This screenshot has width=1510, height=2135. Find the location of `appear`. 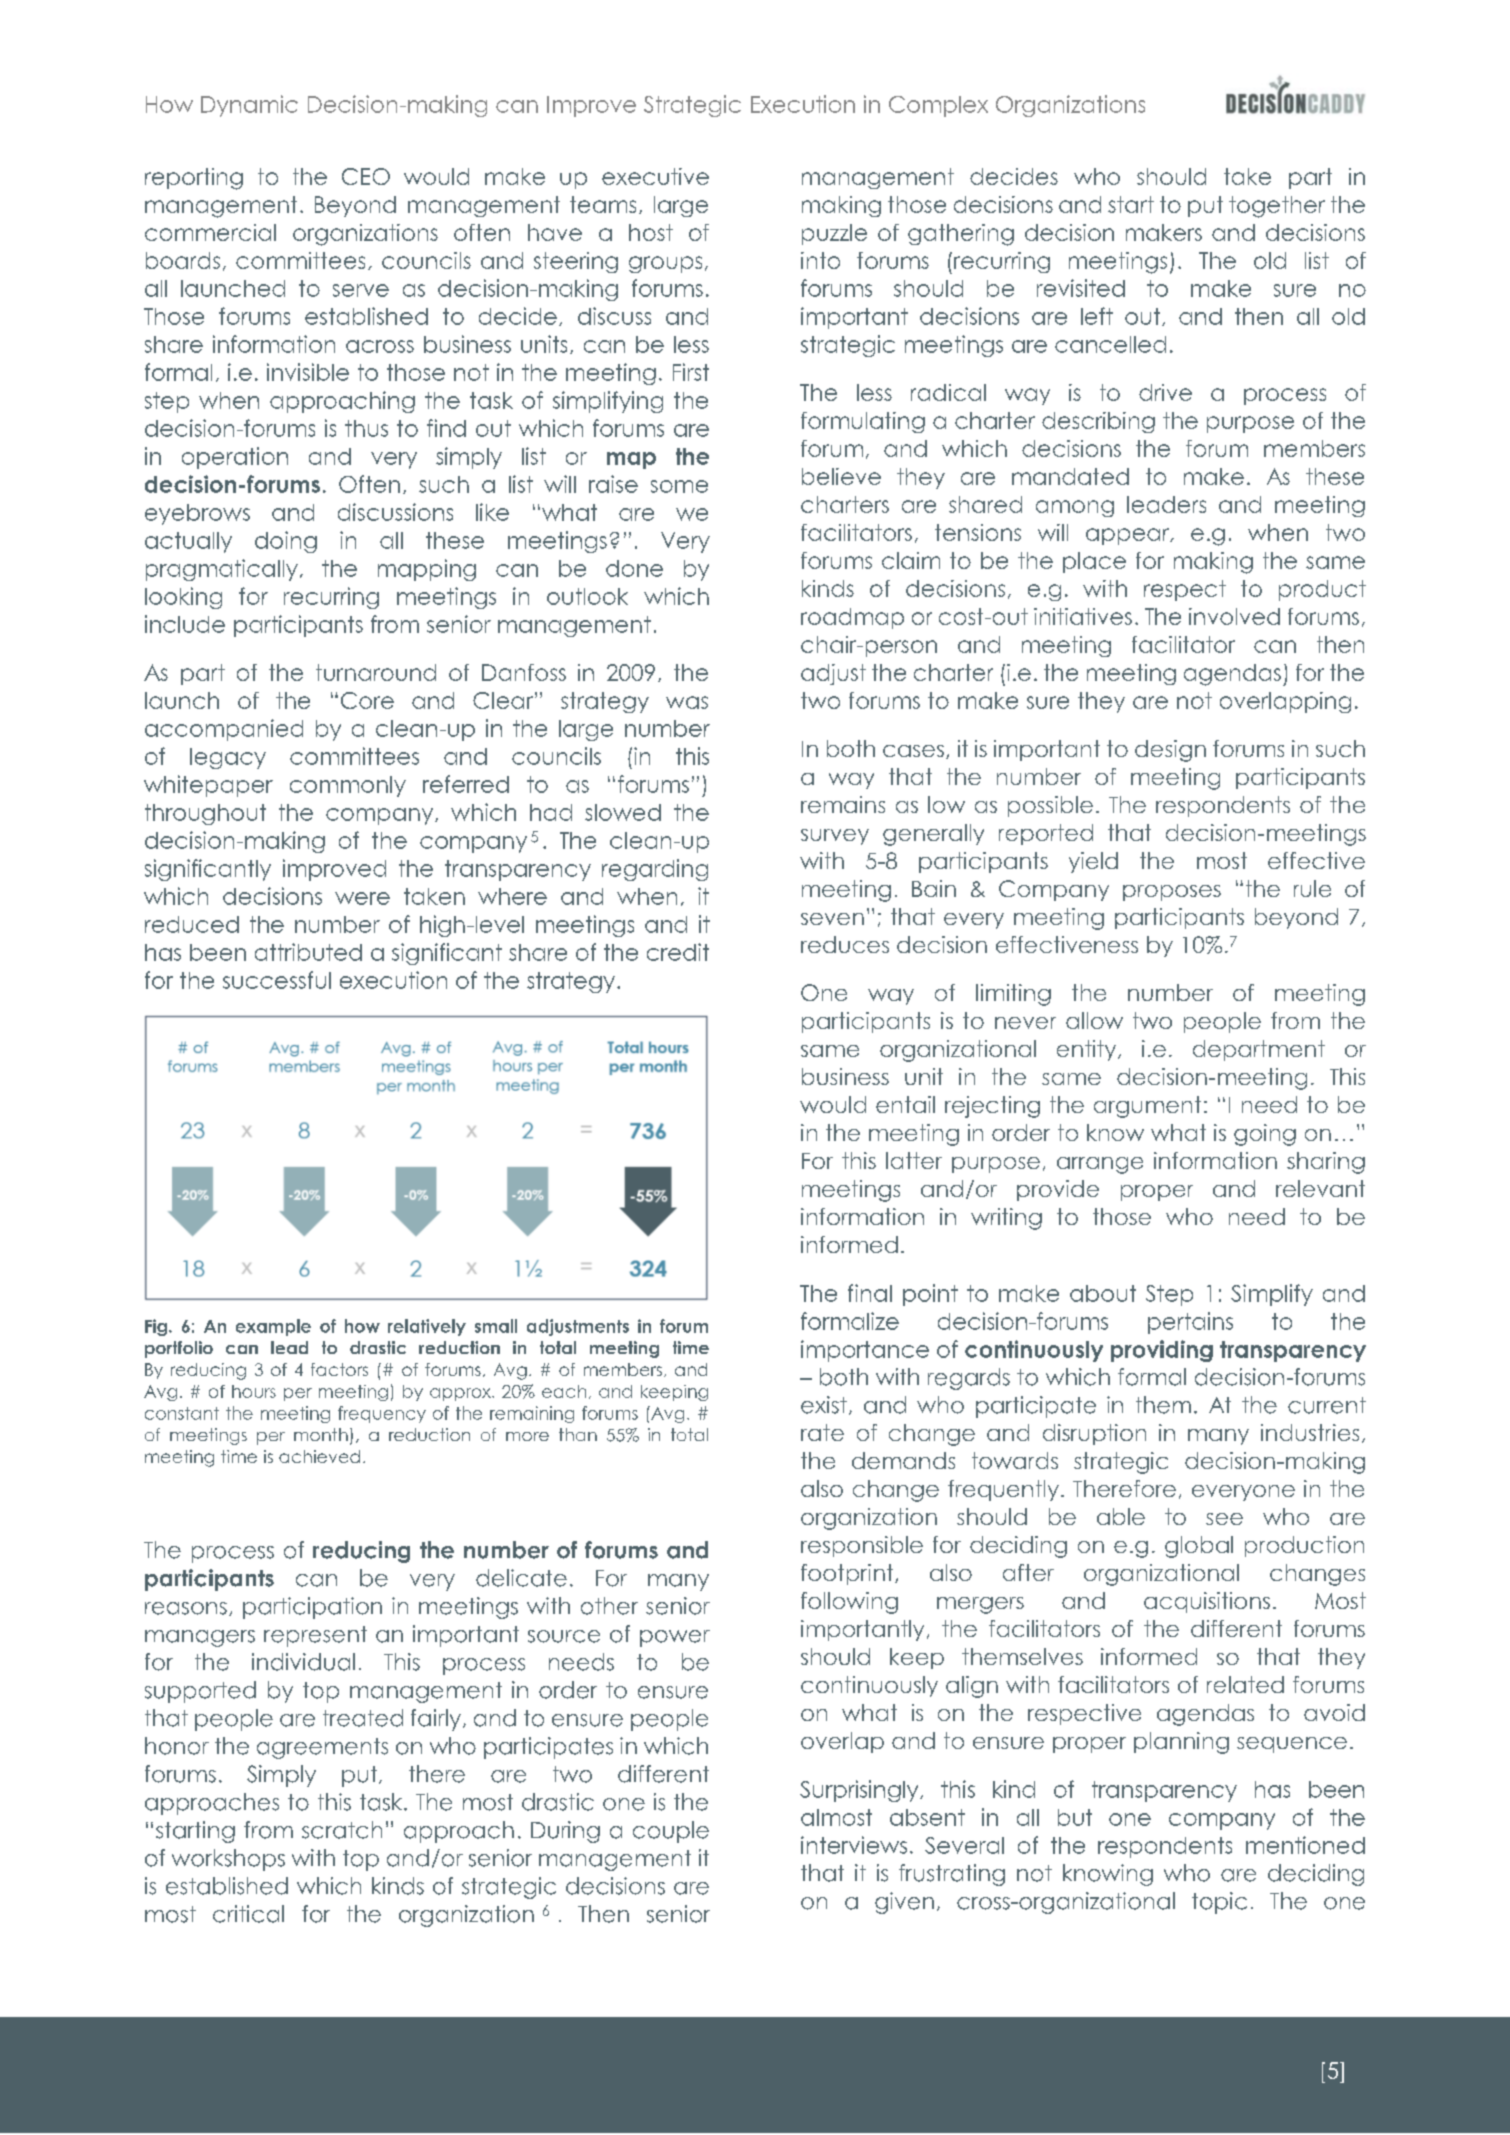

appear is located at coordinates (1129, 536).
